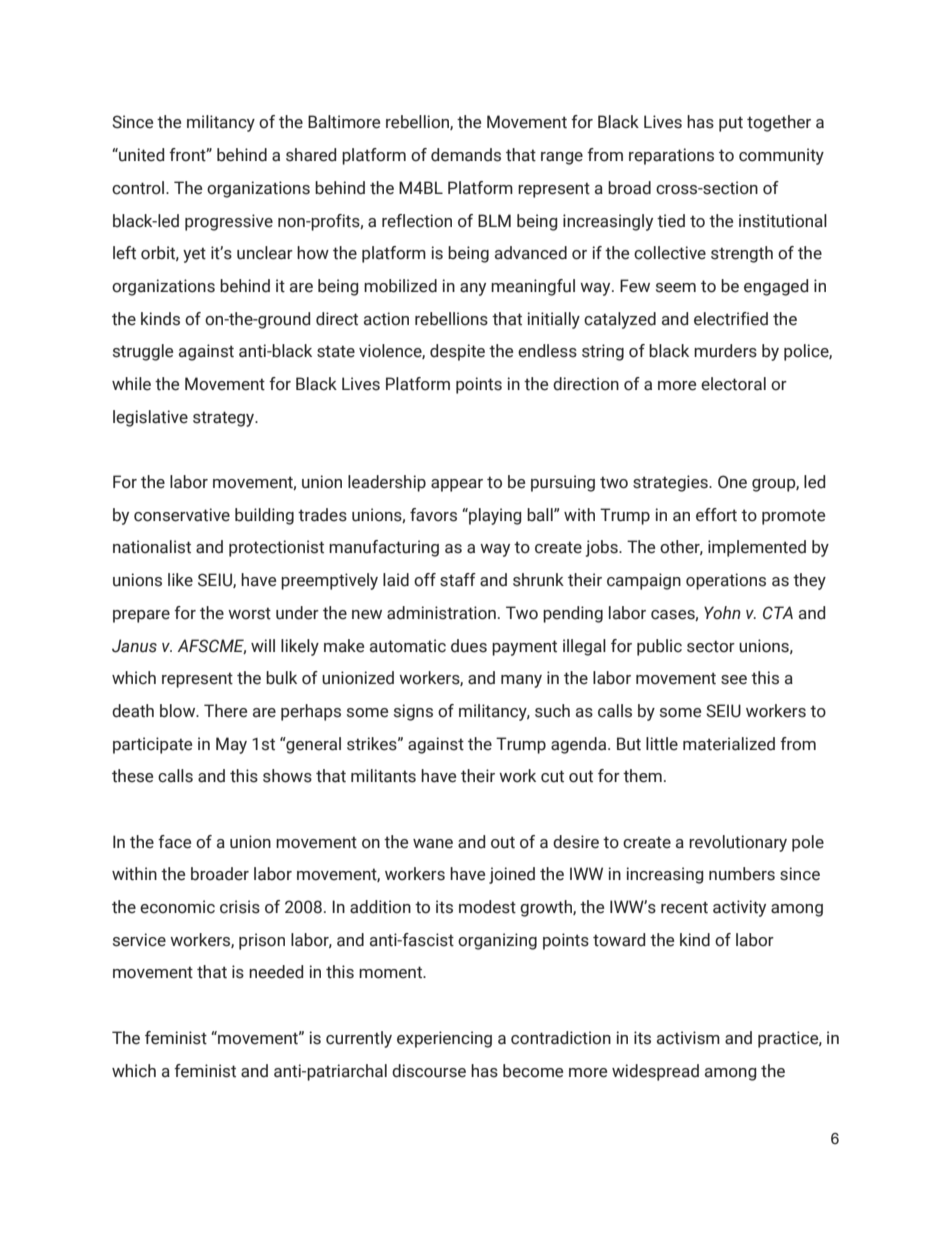 The width and height of the screenshot is (952, 1233). I want to click on face, so click(174, 842).
